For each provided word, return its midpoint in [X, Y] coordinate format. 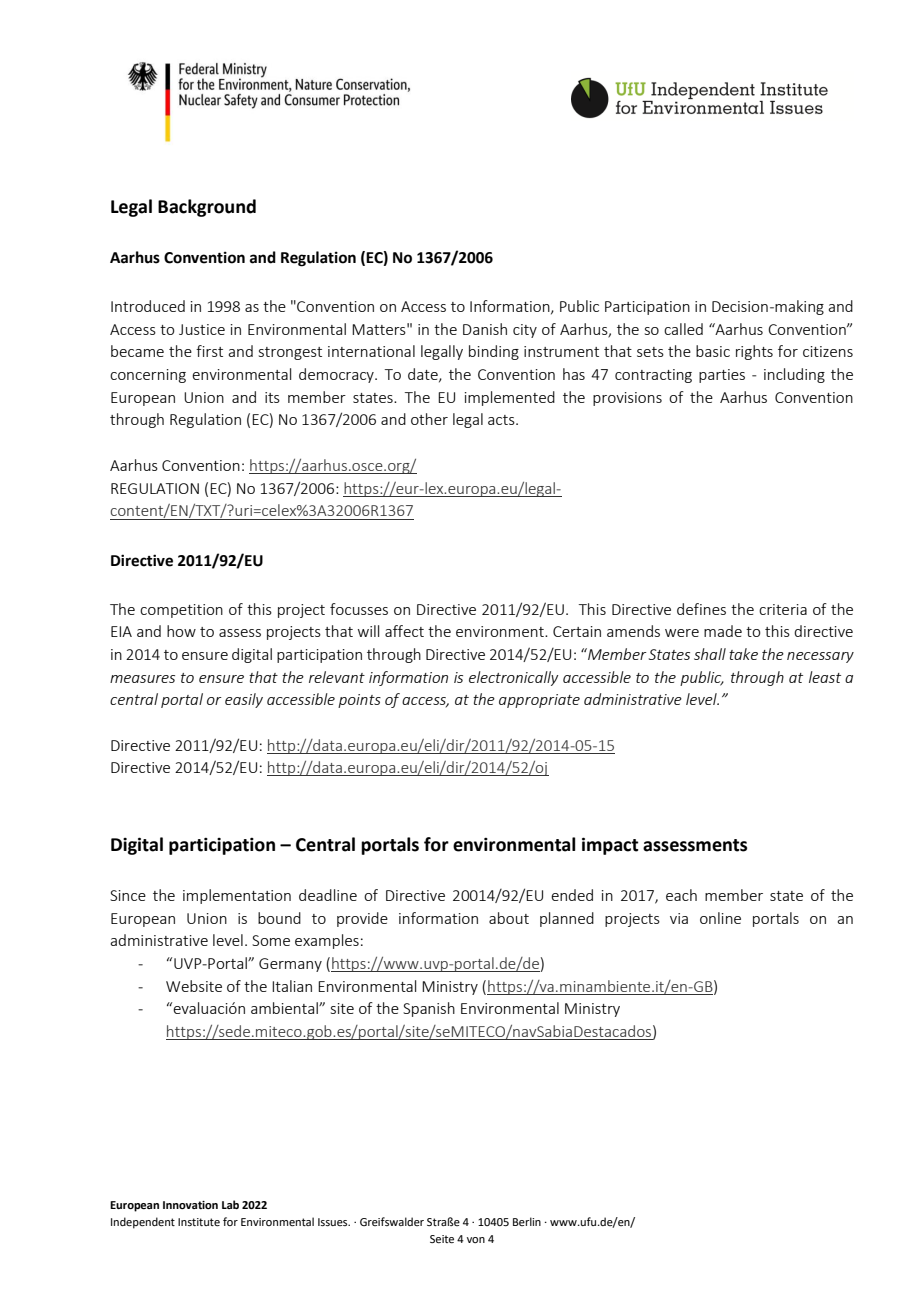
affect [404, 631]
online [720, 918]
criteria [783, 609]
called [683, 329]
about [509, 918]
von [476, 1240]
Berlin [527, 1221]
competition [181, 611]
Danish [485, 329]
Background [207, 208]
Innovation [190, 1205]
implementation [237, 896]
